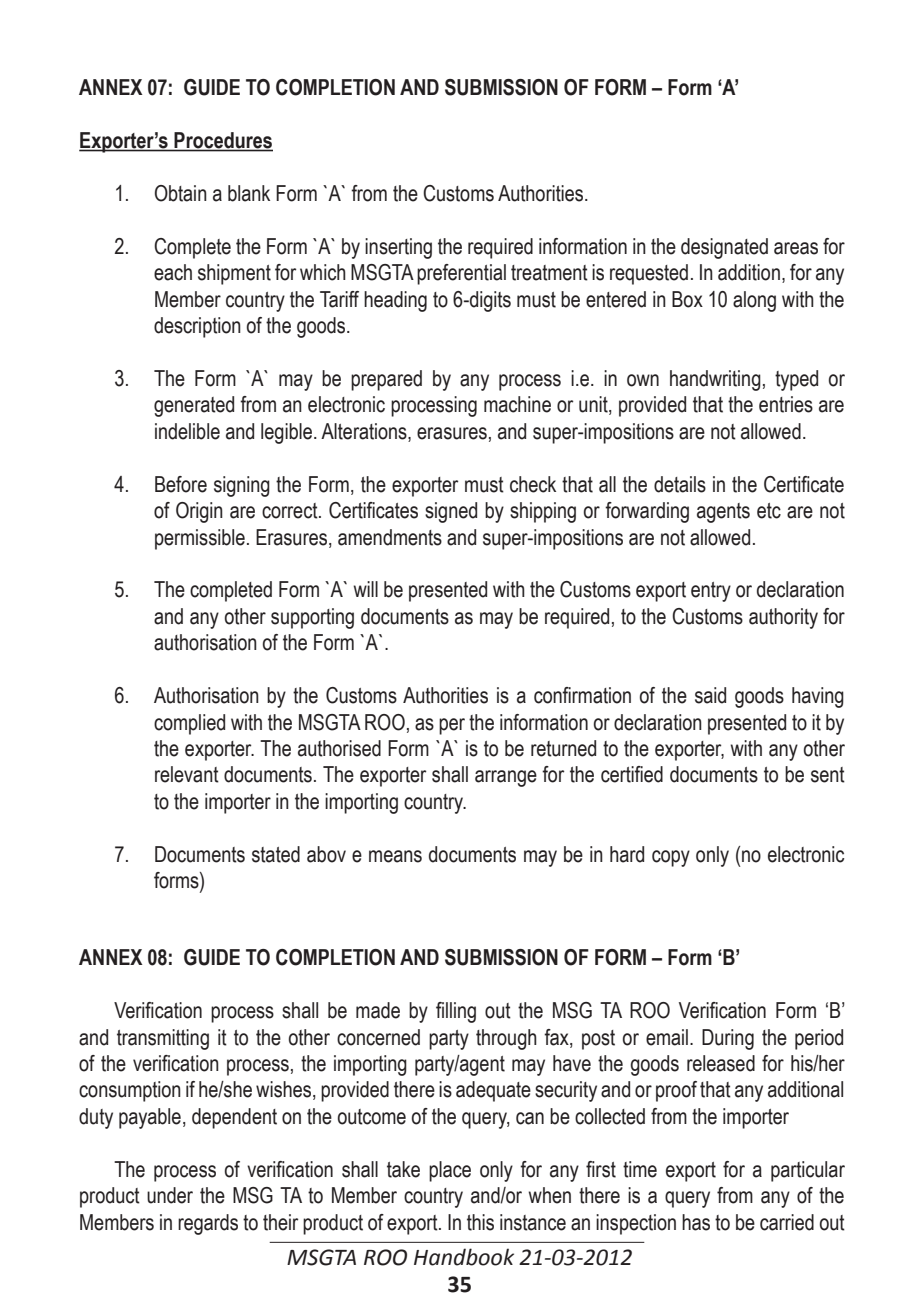 The height and width of the document is (1311, 924). I want to click on stated, so click(276, 854).
